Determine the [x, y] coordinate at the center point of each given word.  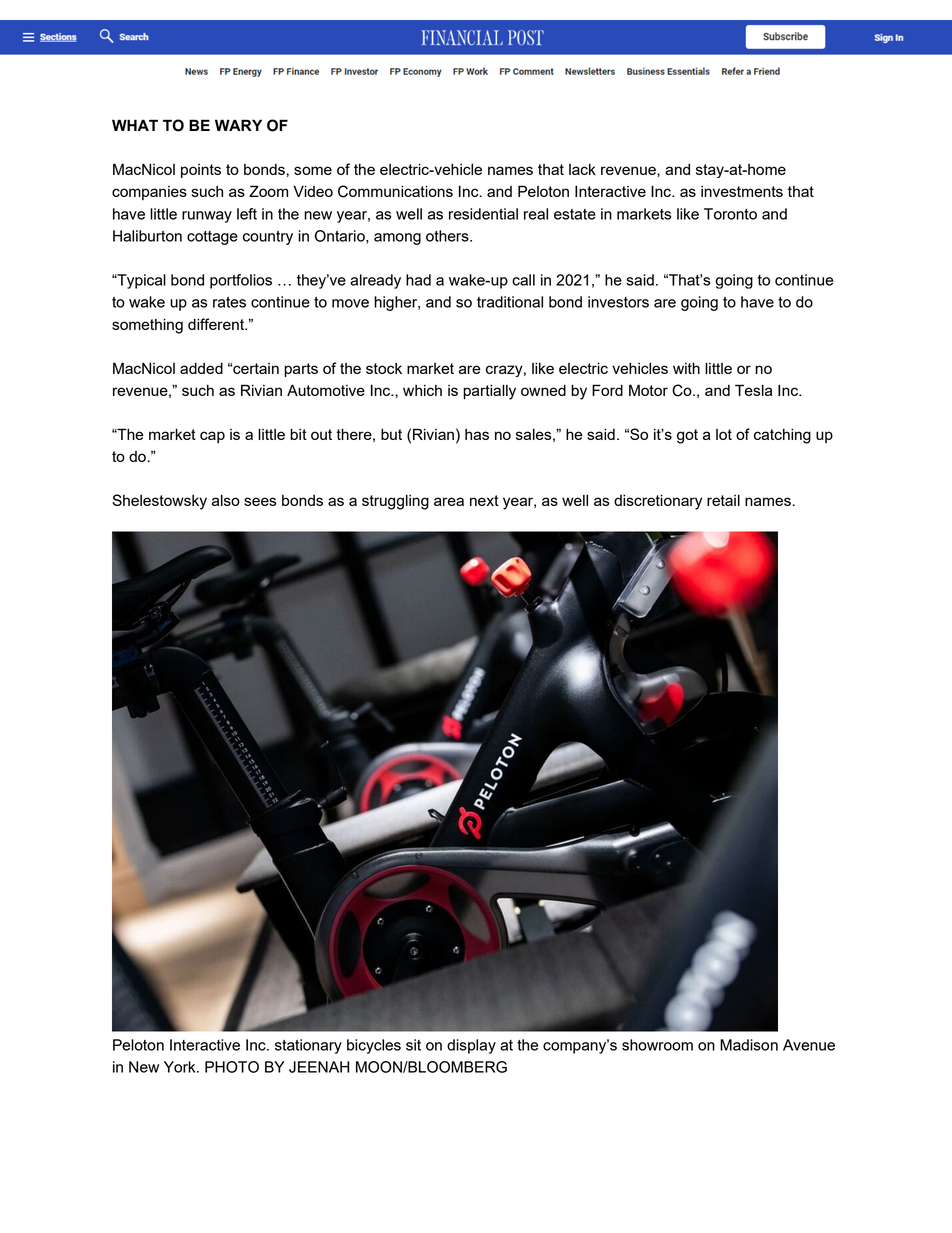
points [201, 171]
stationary [308, 1046]
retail [723, 500]
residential [483, 214]
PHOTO [232, 1067]
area [449, 501]
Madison [749, 1045]
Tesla [753, 390]
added [201, 368]
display [471, 1046]
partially [489, 392]
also [226, 500]
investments [742, 191]
